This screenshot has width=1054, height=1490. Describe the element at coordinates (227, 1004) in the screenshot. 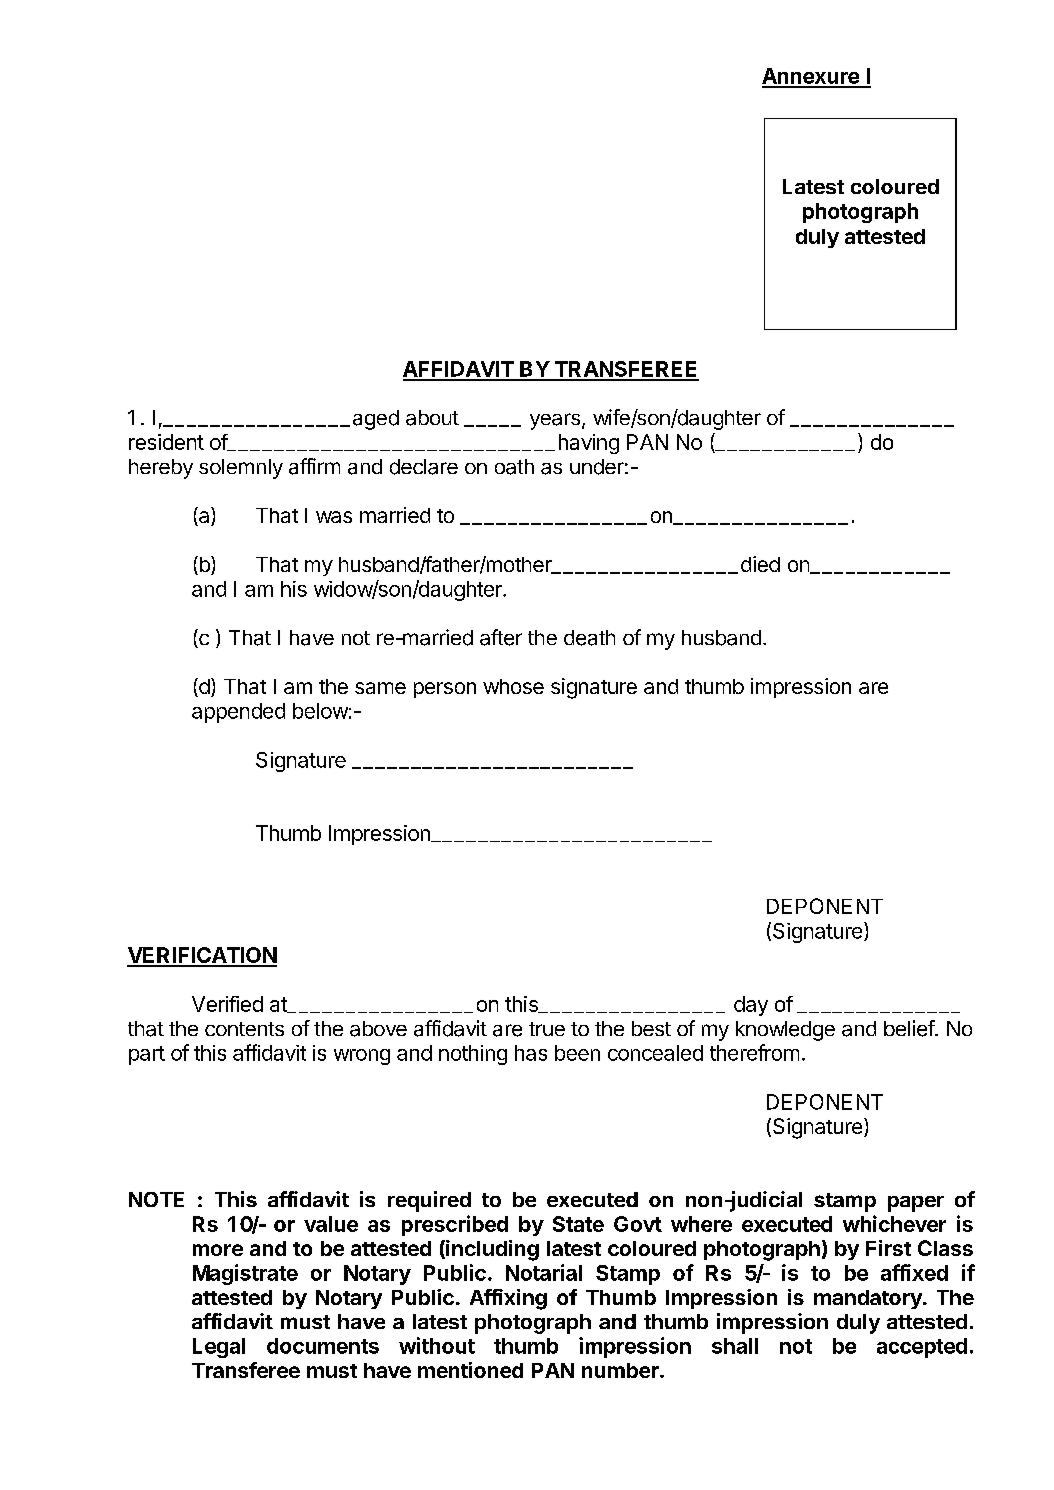

I see `Verified` at that location.
